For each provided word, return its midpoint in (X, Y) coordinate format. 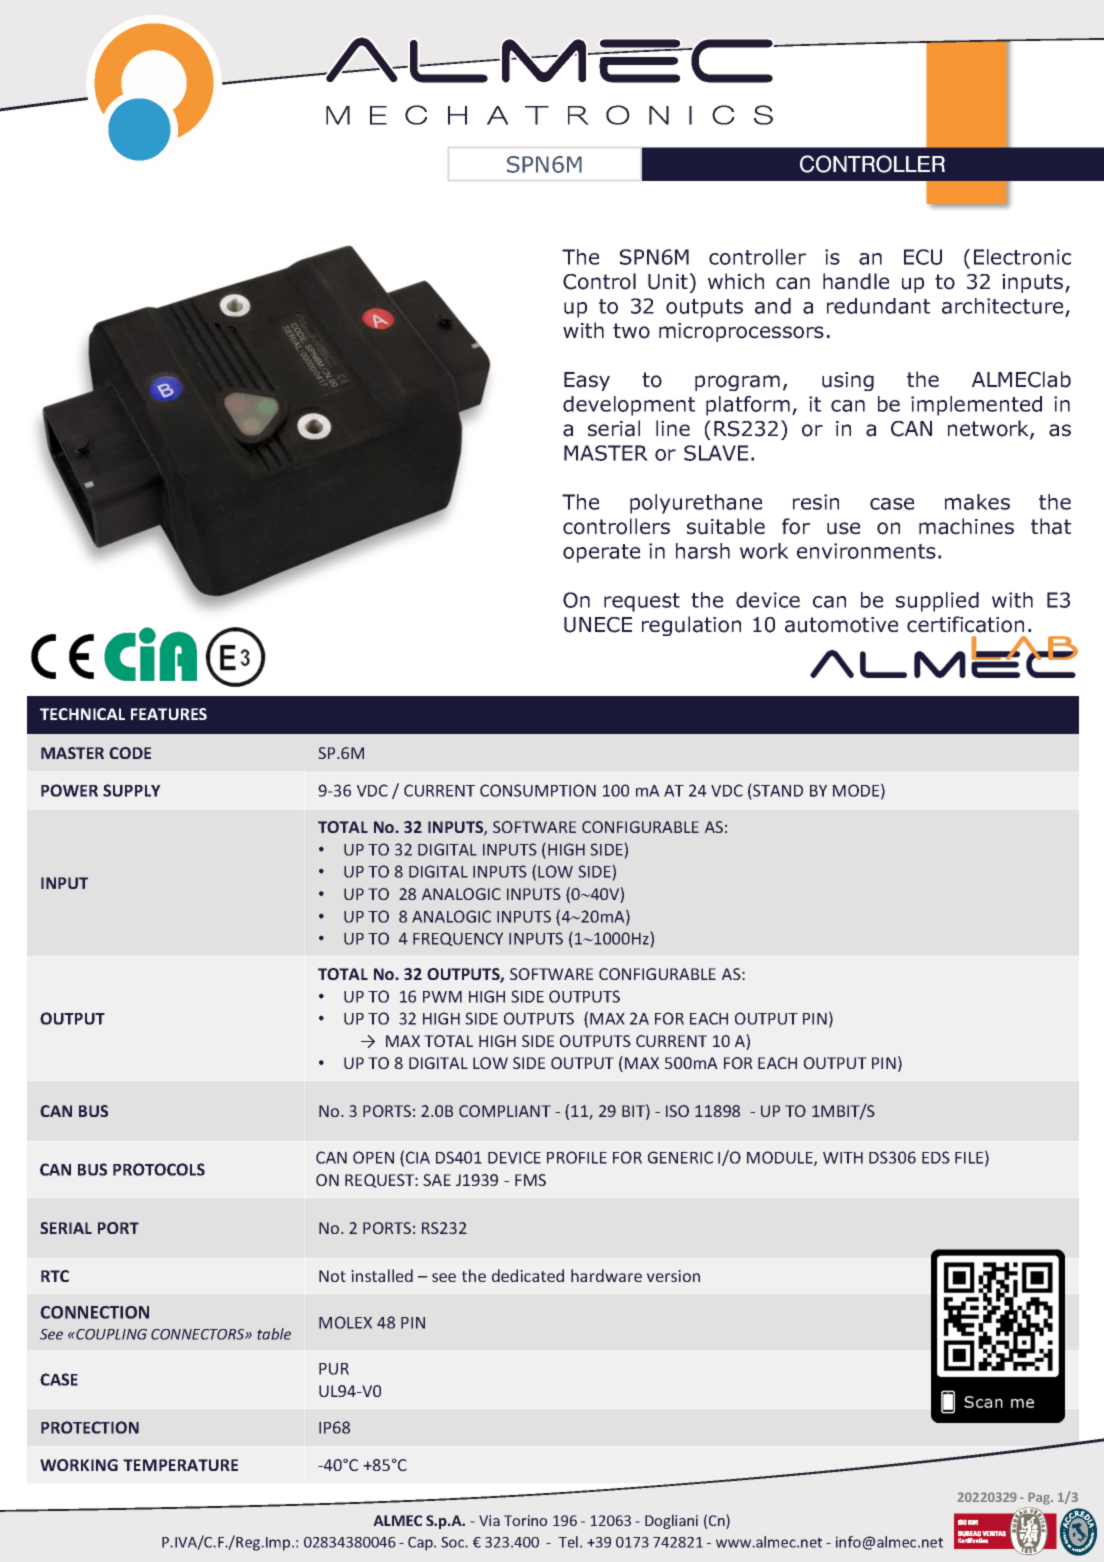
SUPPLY (132, 790)
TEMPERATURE (180, 1465)
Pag (1040, 1500)
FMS (530, 1180)
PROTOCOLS (159, 1169)
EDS (936, 1157)
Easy (587, 381)
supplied (937, 602)
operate (601, 553)
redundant (878, 306)
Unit (669, 281)
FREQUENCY (458, 939)
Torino (525, 1520)
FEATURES (169, 714)
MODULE (781, 1158)
